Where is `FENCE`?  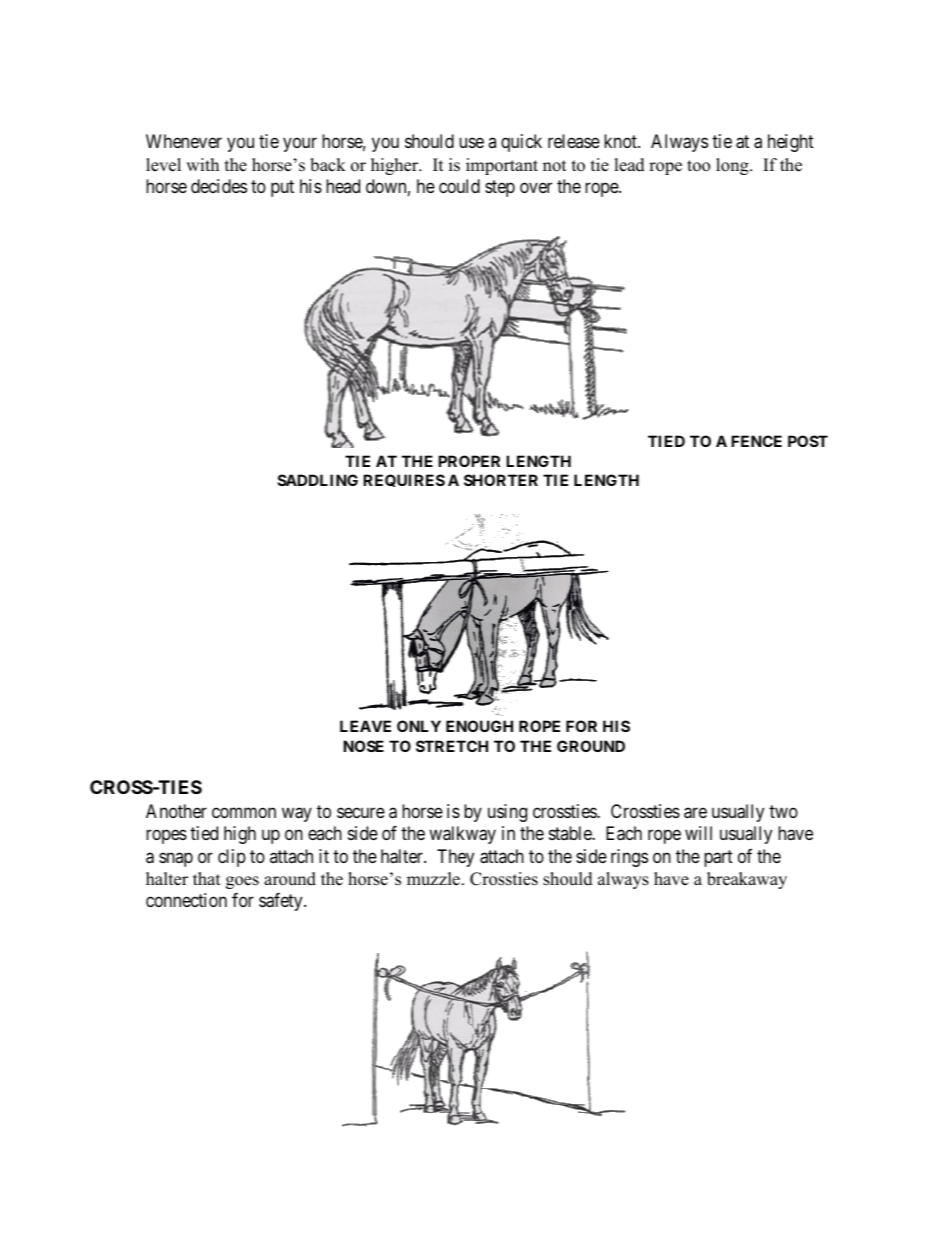
FENCE is located at coordinates (756, 441).
